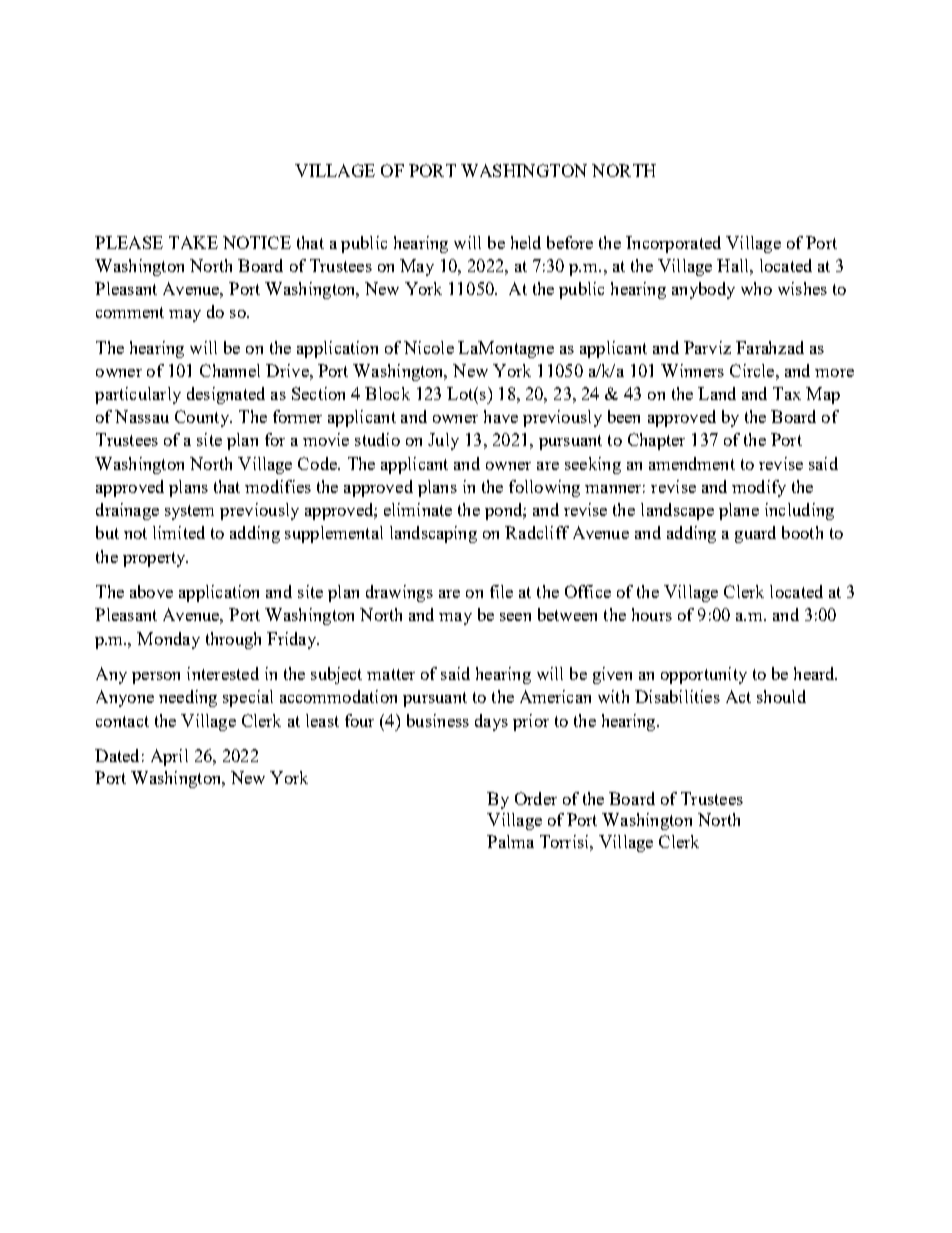 The width and height of the page is (952, 1233). Describe the element at coordinates (230, 370) in the page. I see `Channel` at that location.
